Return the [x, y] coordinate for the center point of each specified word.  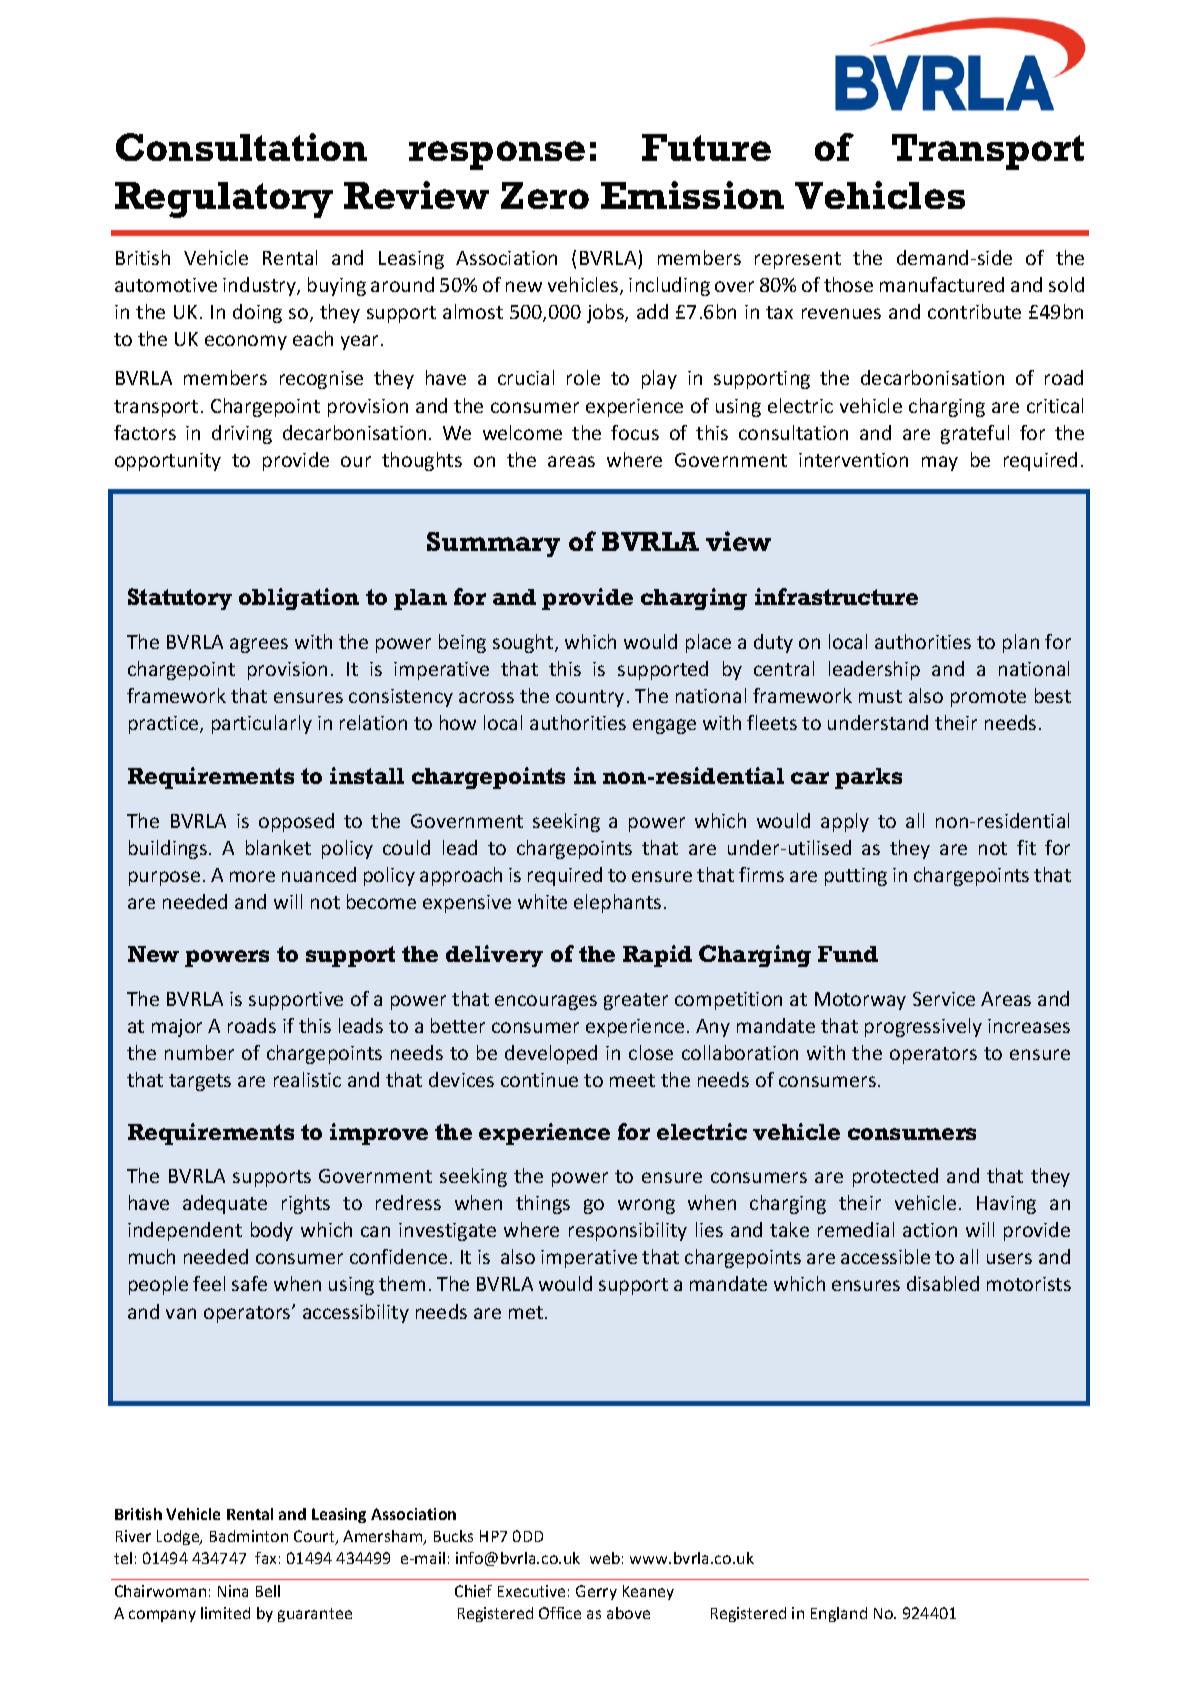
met [527, 1312]
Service [944, 999]
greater [636, 1001]
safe [249, 1283]
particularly [262, 724]
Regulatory [224, 200]
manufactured [942, 284]
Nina [233, 1591]
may [940, 463]
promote [988, 698]
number [199, 1052]
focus [635, 432]
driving [242, 434]
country [590, 698]
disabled [943, 1283]
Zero [545, 195]
